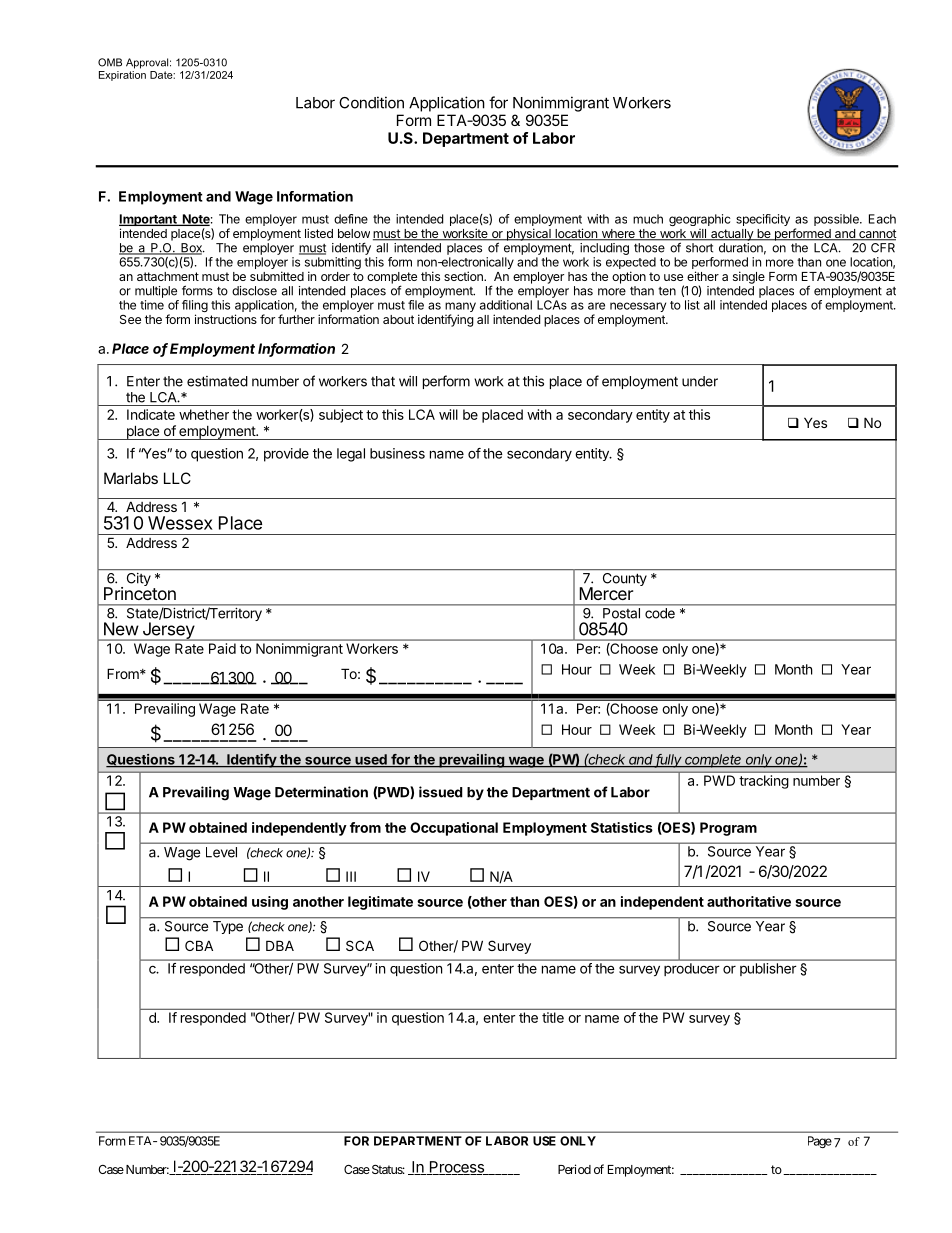 This page has width=952, height=1233. What do you see at coordinates (122, 74) in the page?
I see `Expiration` at bounding box center [122, 74].
